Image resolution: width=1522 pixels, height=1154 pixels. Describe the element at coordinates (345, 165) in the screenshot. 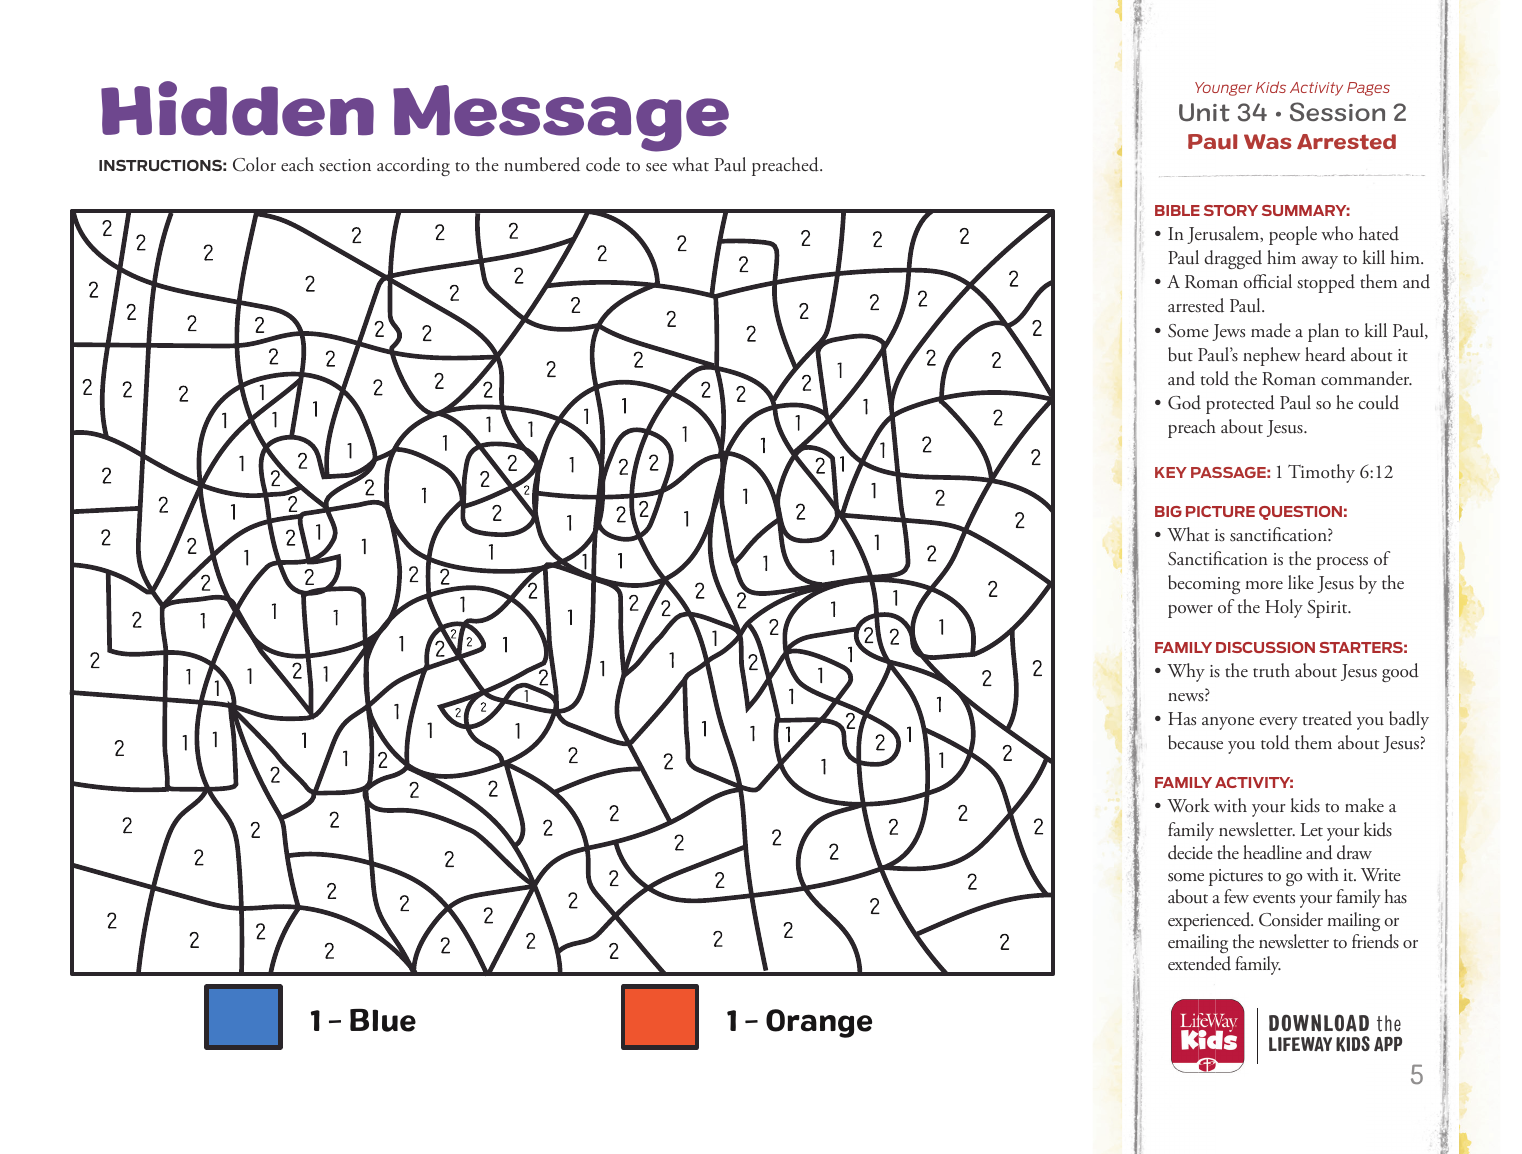

I see `section` at that location.
